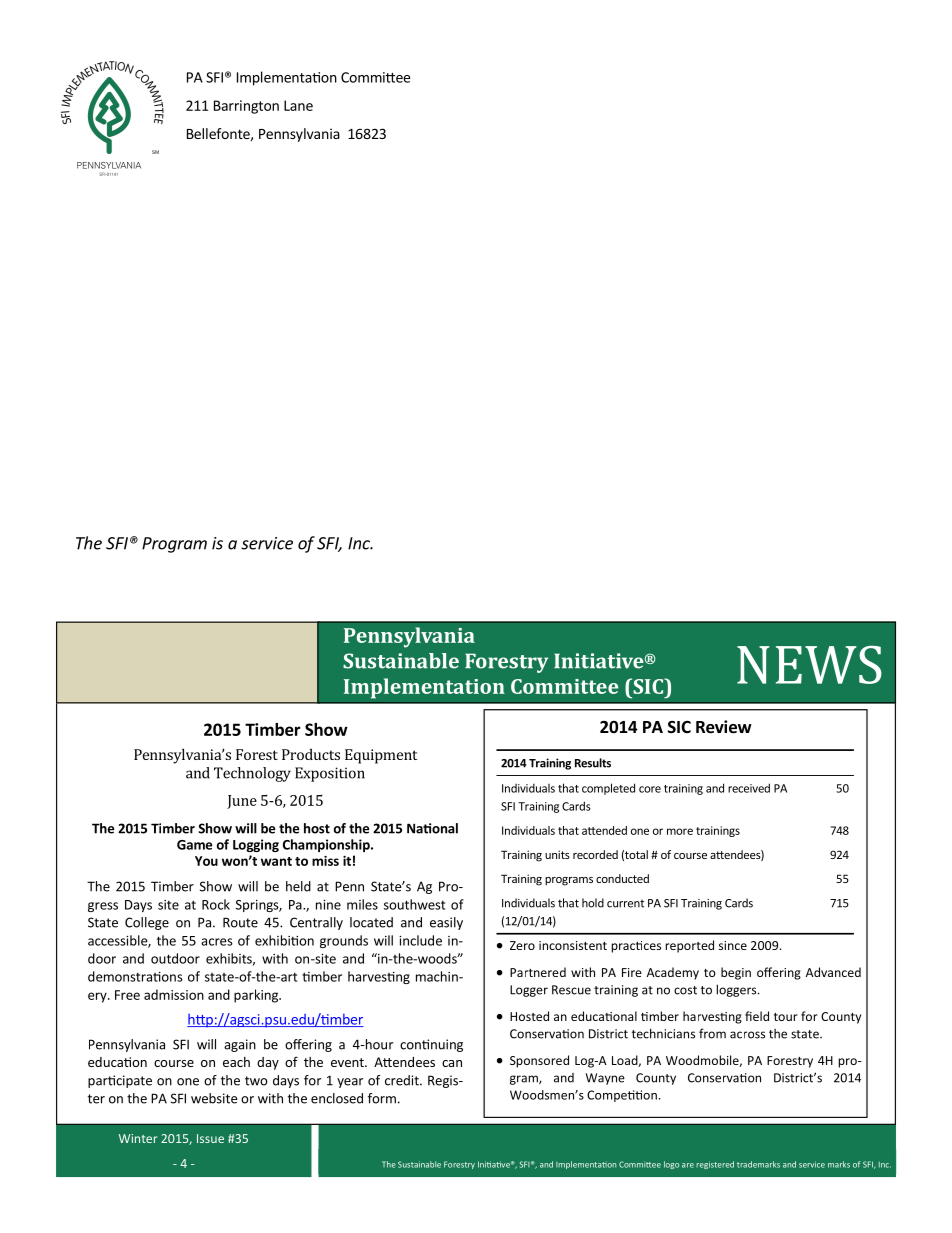 This document has height=1233, width=952. Describe the element at coordinates (809, 664) in the document. I see `NEWS` at that location.
